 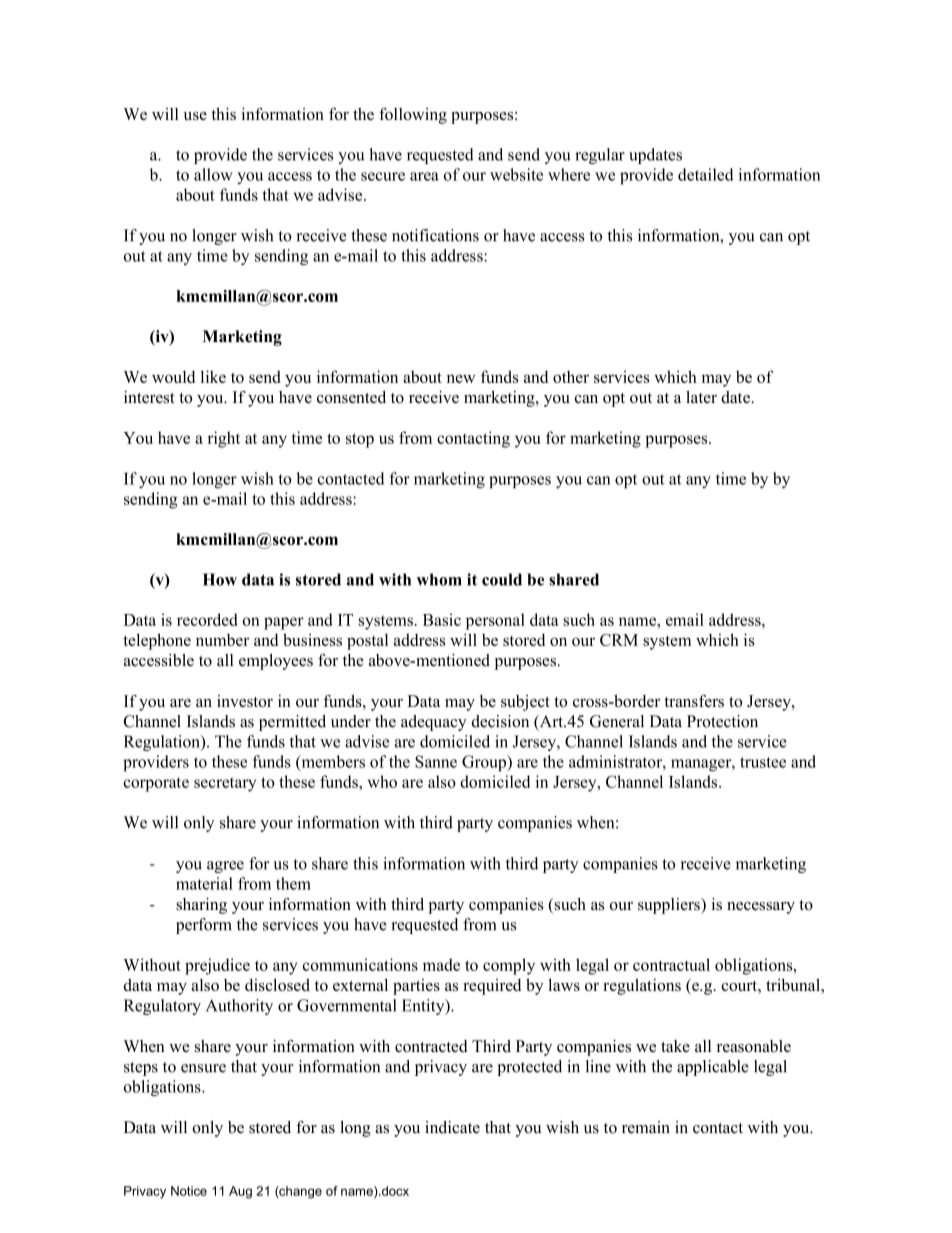 What do you see at coordinates (670, 906) in the screenshot?
I see `suppliers` at bounding box center [670, 906].
